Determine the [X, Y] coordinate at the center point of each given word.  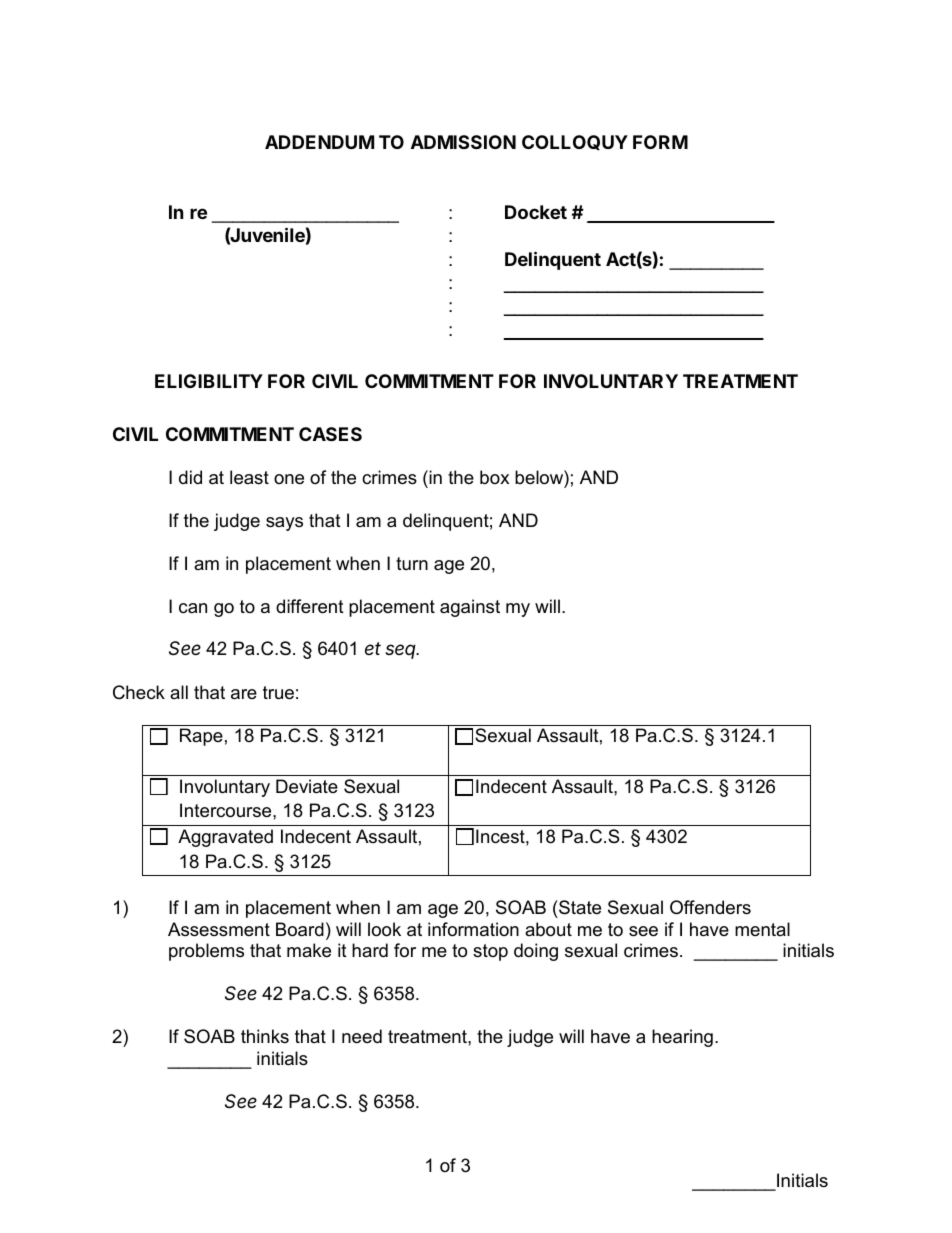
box [494, 477]
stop [490, 952]
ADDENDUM [319, 142]
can [193, 608]
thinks [265, 1036]
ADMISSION [463, 142]
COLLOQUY [575, 142]
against [470, 608]
